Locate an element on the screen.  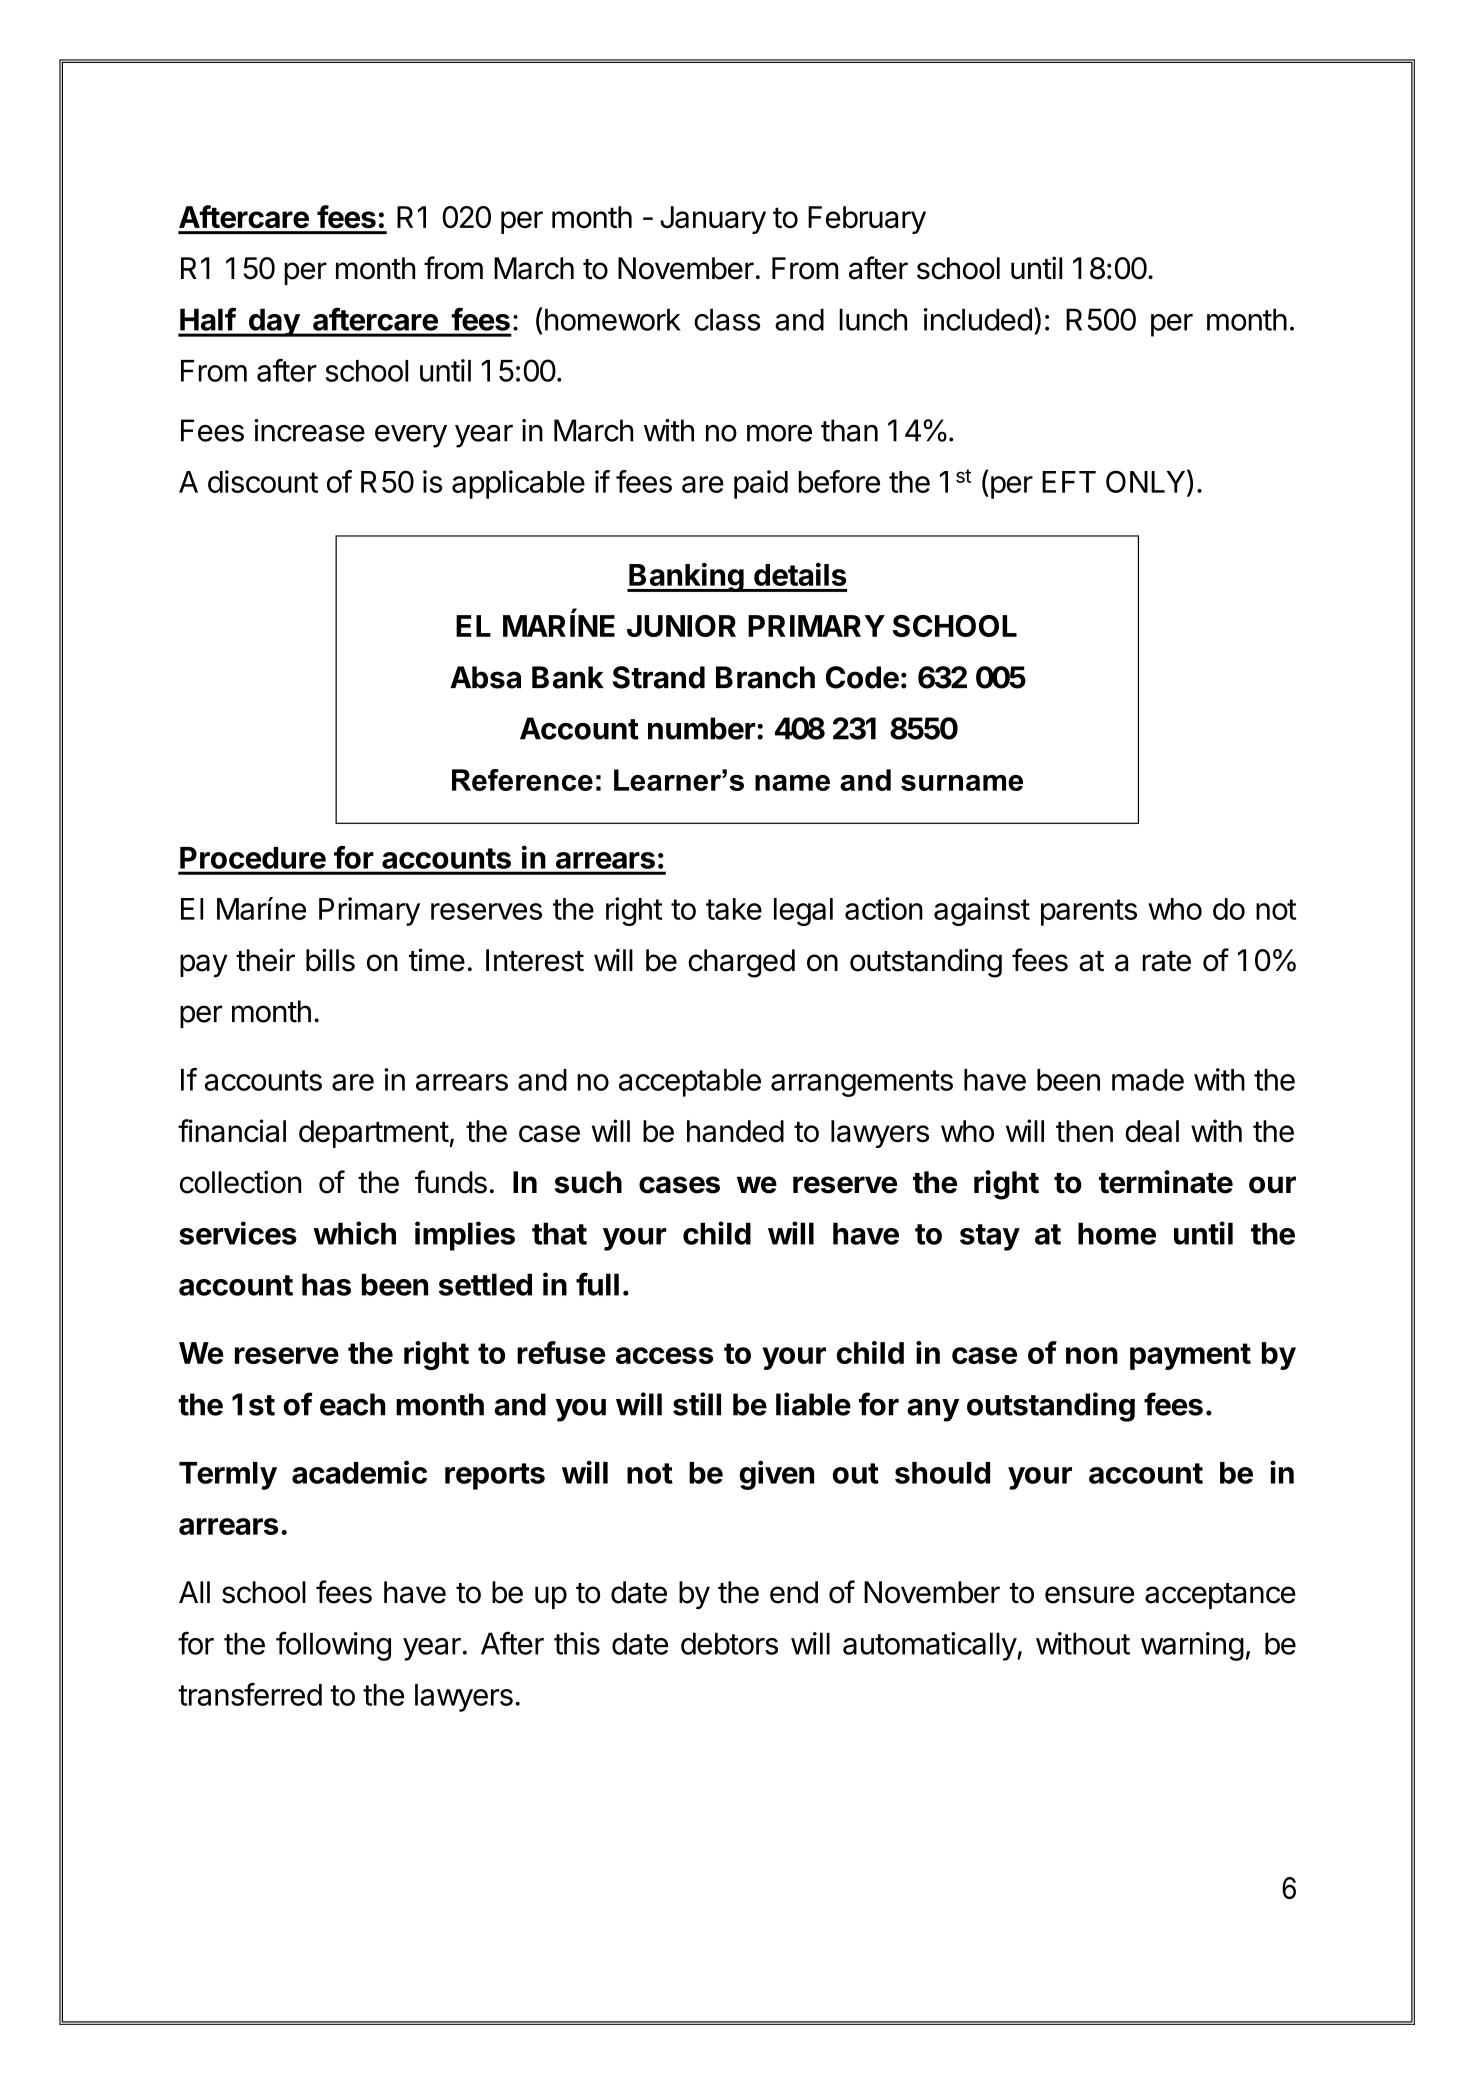
day is located at coordinates (273, 322).
